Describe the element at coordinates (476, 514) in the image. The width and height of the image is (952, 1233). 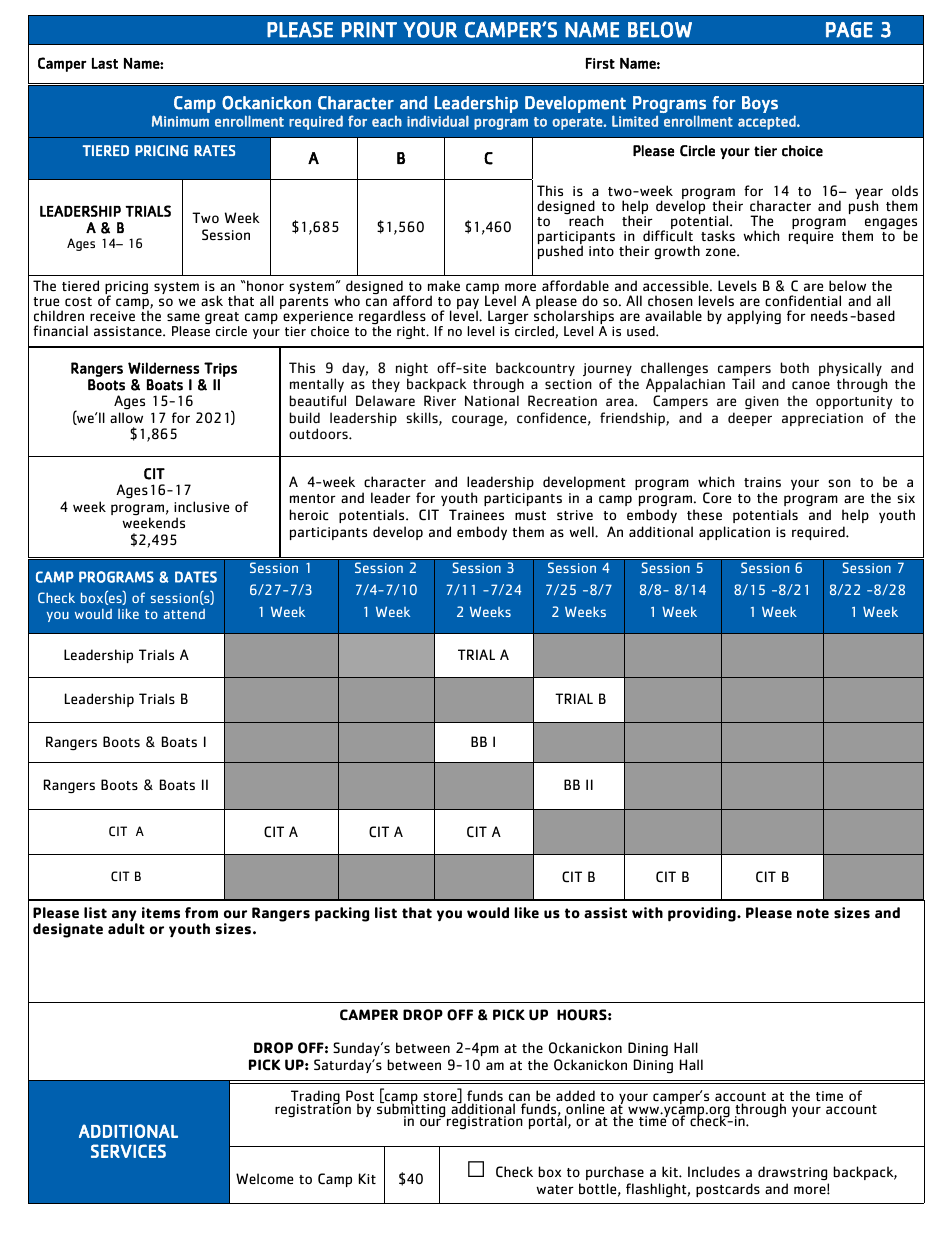
I see `Trainees` at that location.
